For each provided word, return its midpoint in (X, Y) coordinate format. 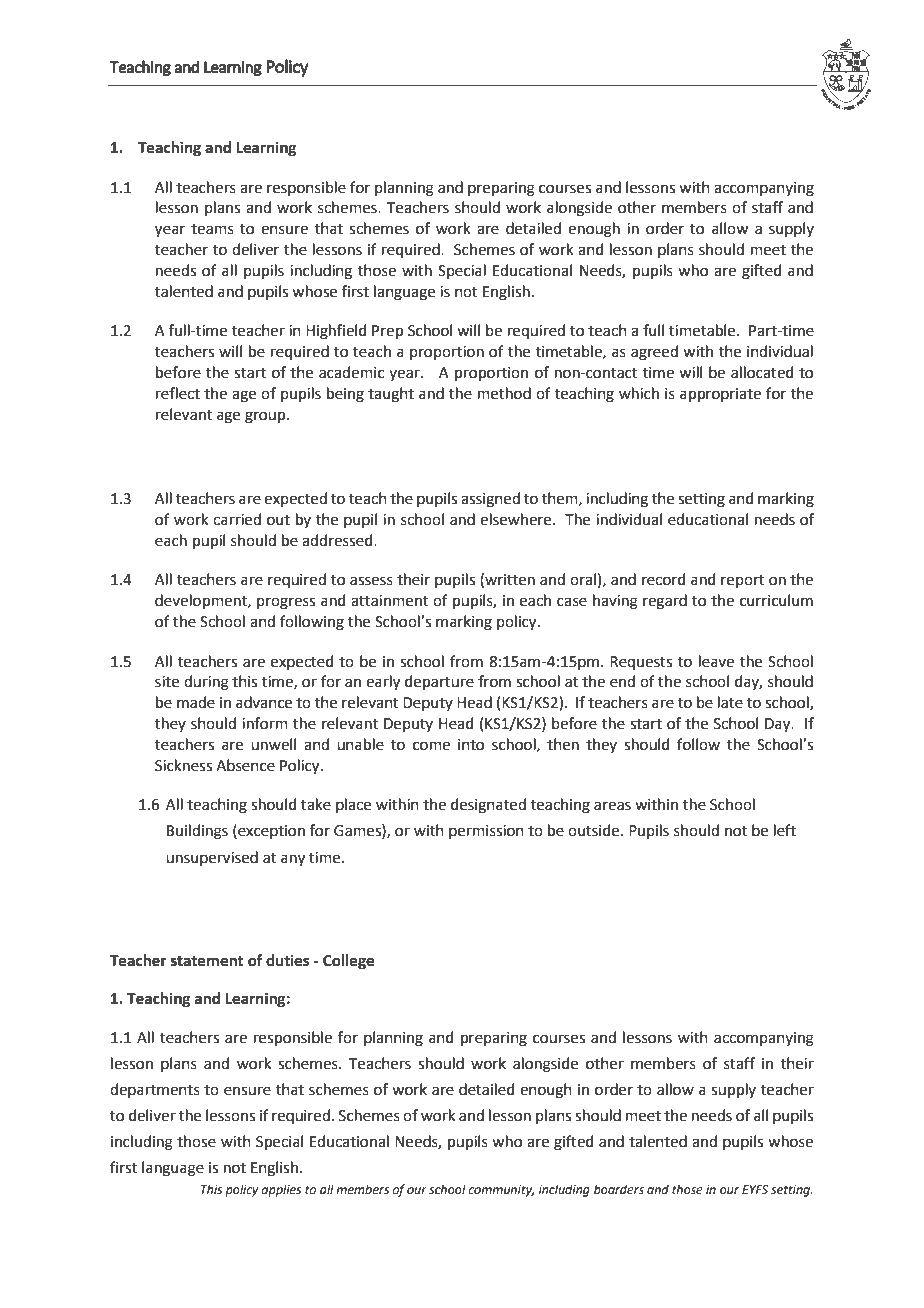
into (471, 745)
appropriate (720, 395)
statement (207, 961)
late (730, 702)
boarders (619, 1189)
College (348, 962)
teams (212, 229)
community (501, 1191)
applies (281, 1190)
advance (264, 702)
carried (237, 519)
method (504, 393)
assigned (490, 500)
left (785, 830)
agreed (654, 353)
